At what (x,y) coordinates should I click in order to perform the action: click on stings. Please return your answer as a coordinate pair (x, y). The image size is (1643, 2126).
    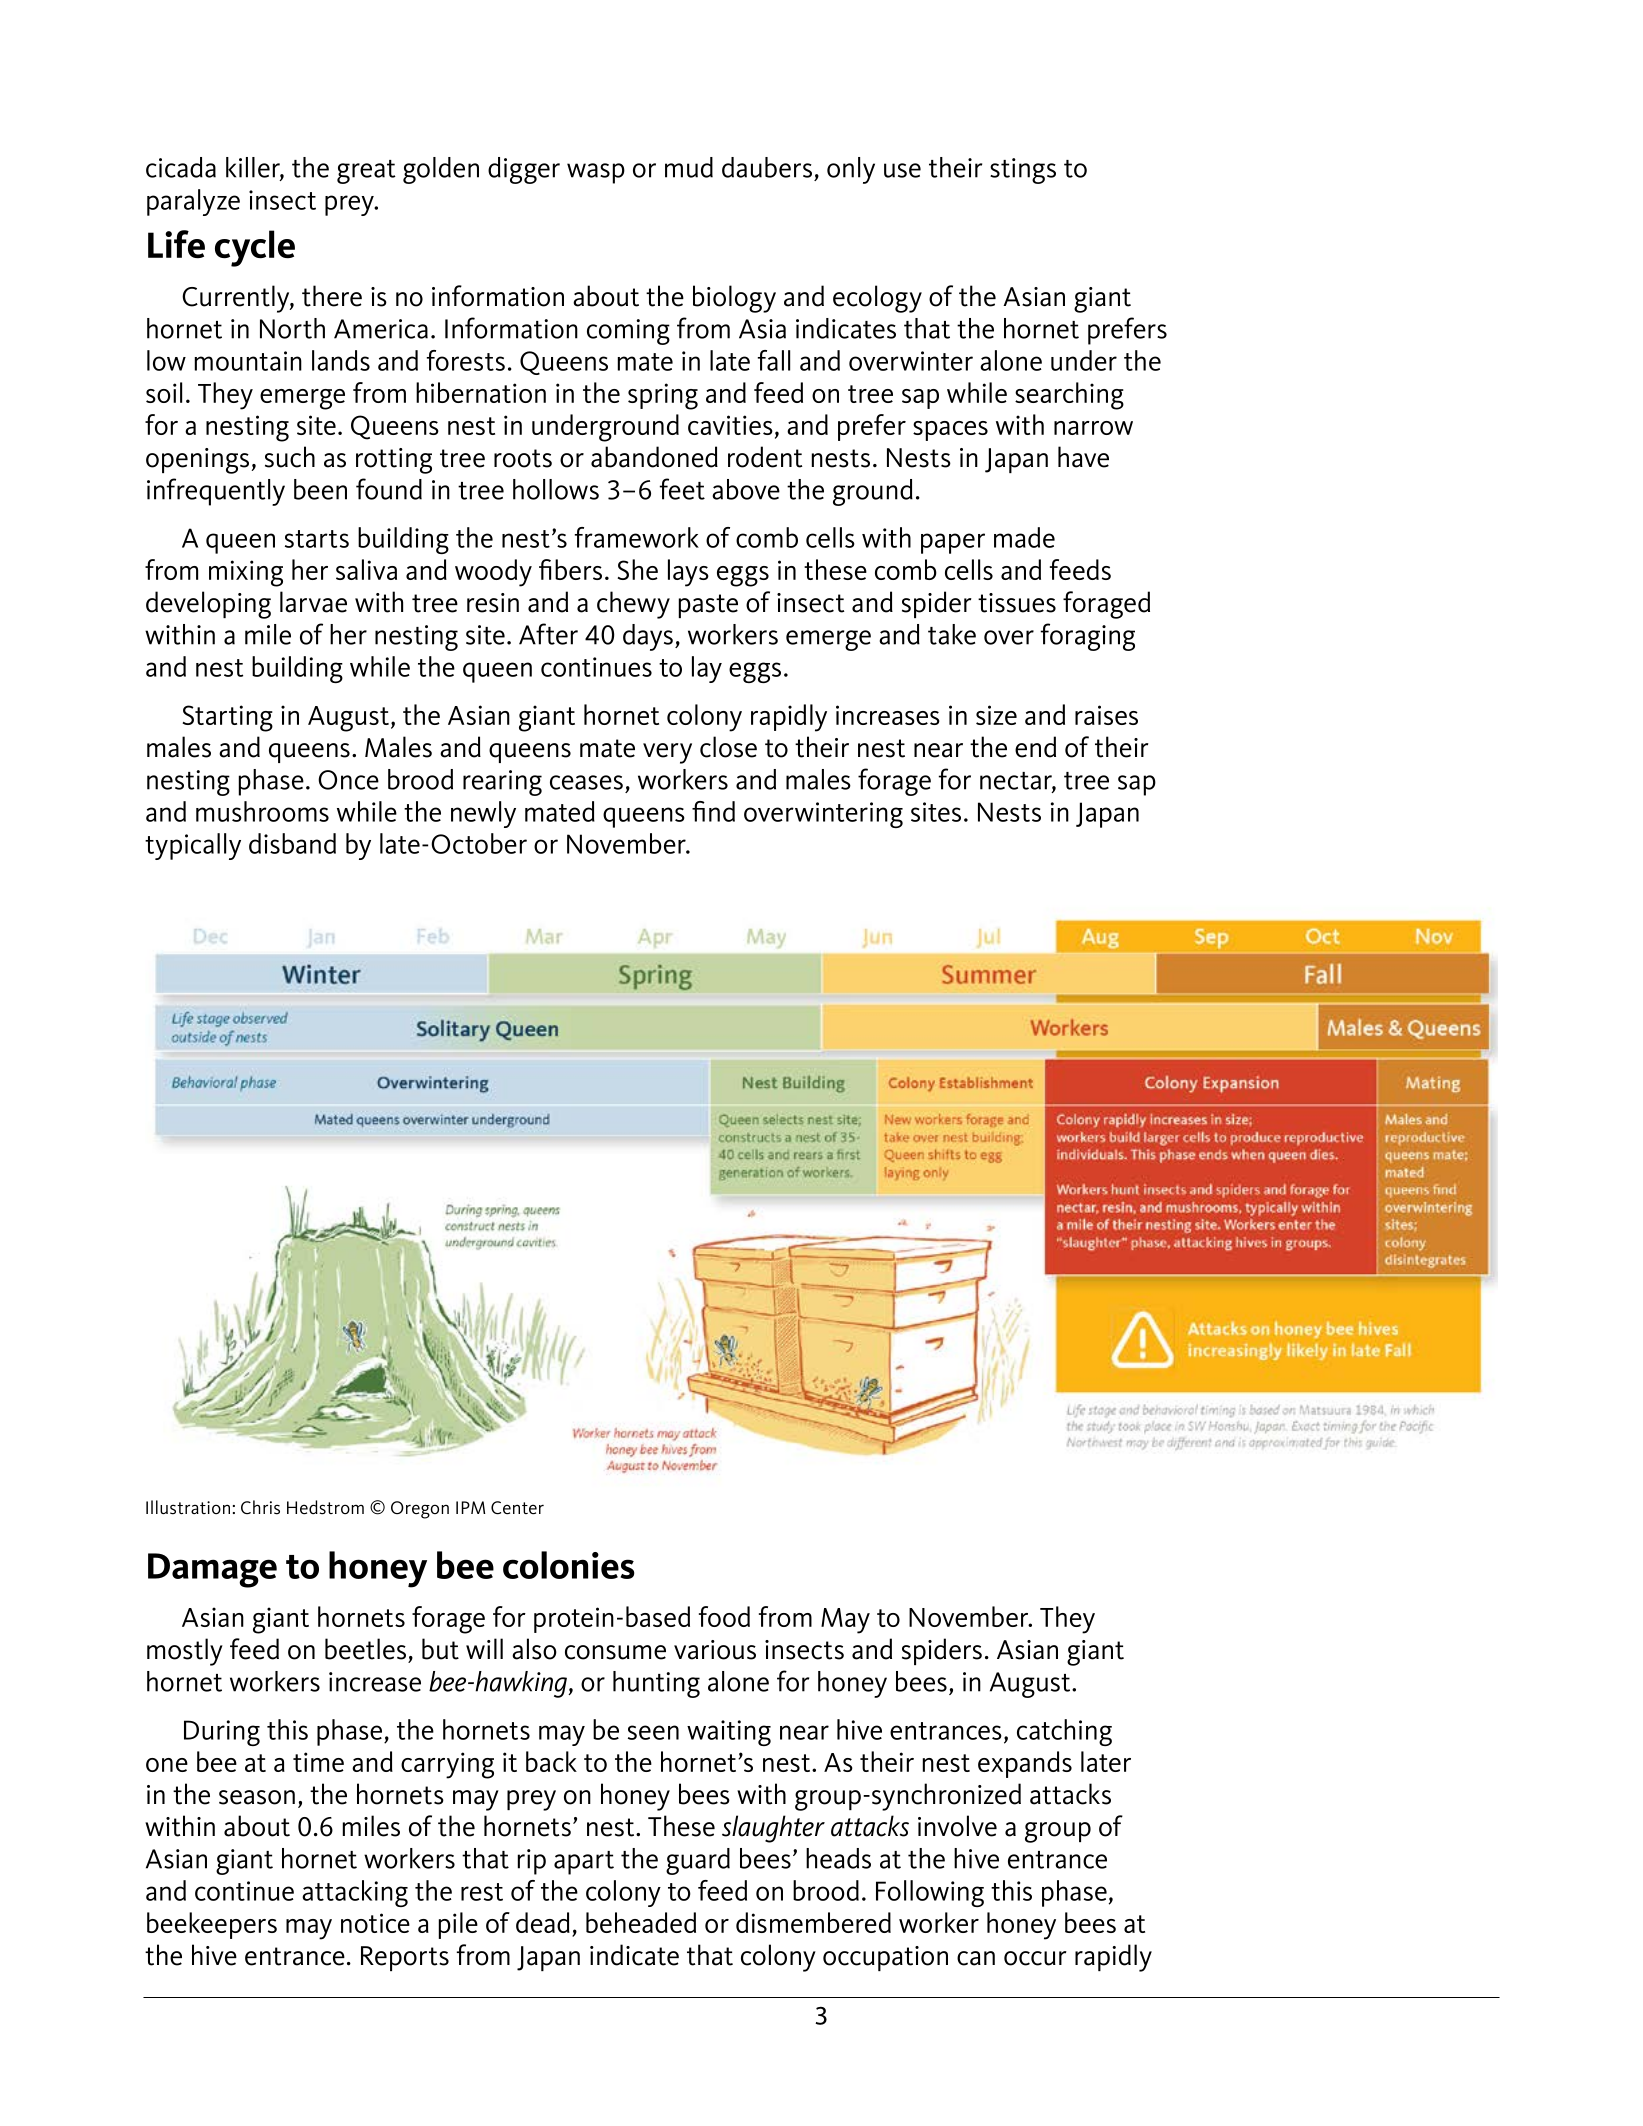
    Looking at the image, I should click on (1023, 171).
